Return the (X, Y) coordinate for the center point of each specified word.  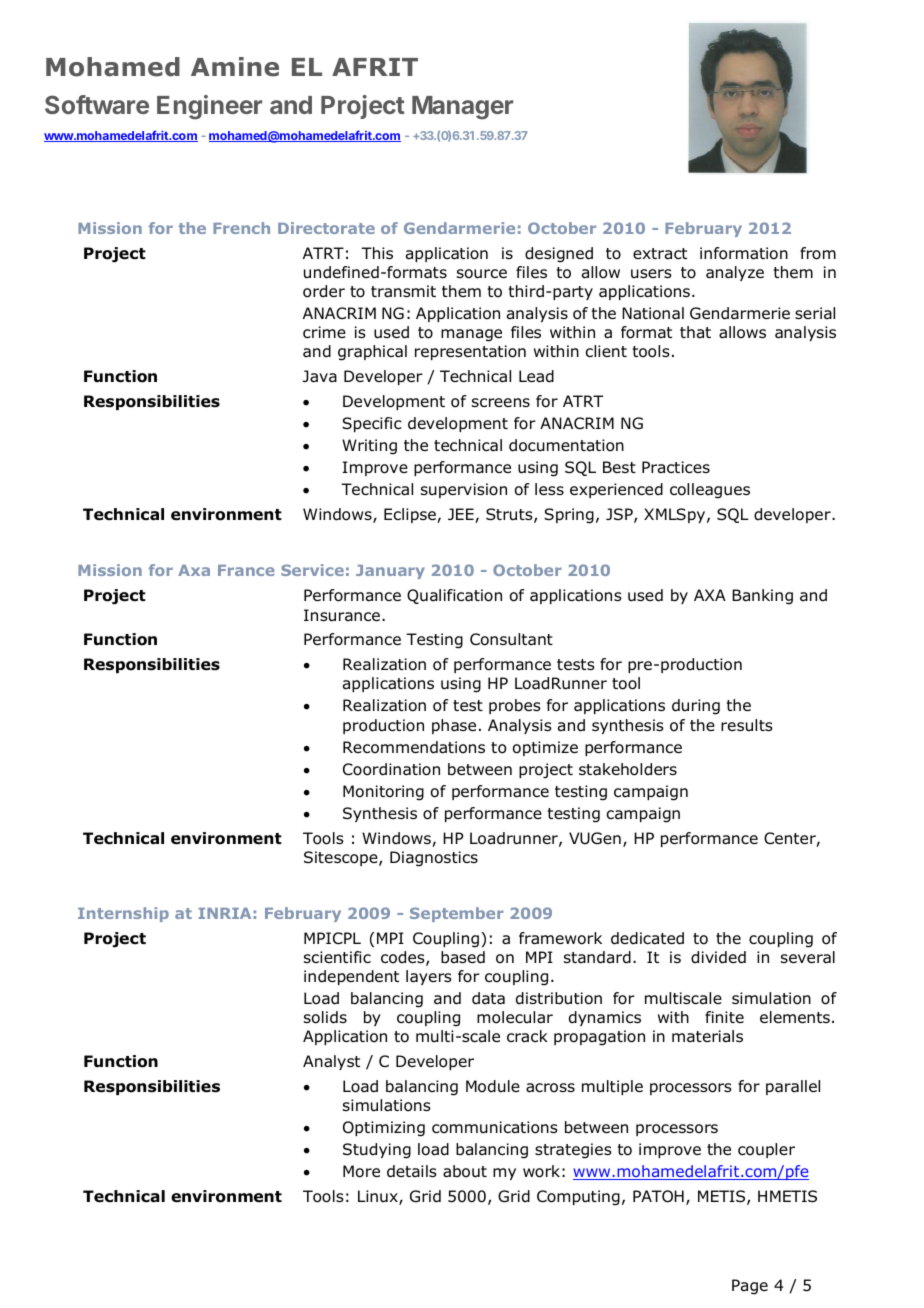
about (465, 1171)
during (696, 707)
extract (660, 254)
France (246, 570)
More (361, 1171)
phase (454, 726)
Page (750, 1287)
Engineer (209, 107)
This (377, 253)
